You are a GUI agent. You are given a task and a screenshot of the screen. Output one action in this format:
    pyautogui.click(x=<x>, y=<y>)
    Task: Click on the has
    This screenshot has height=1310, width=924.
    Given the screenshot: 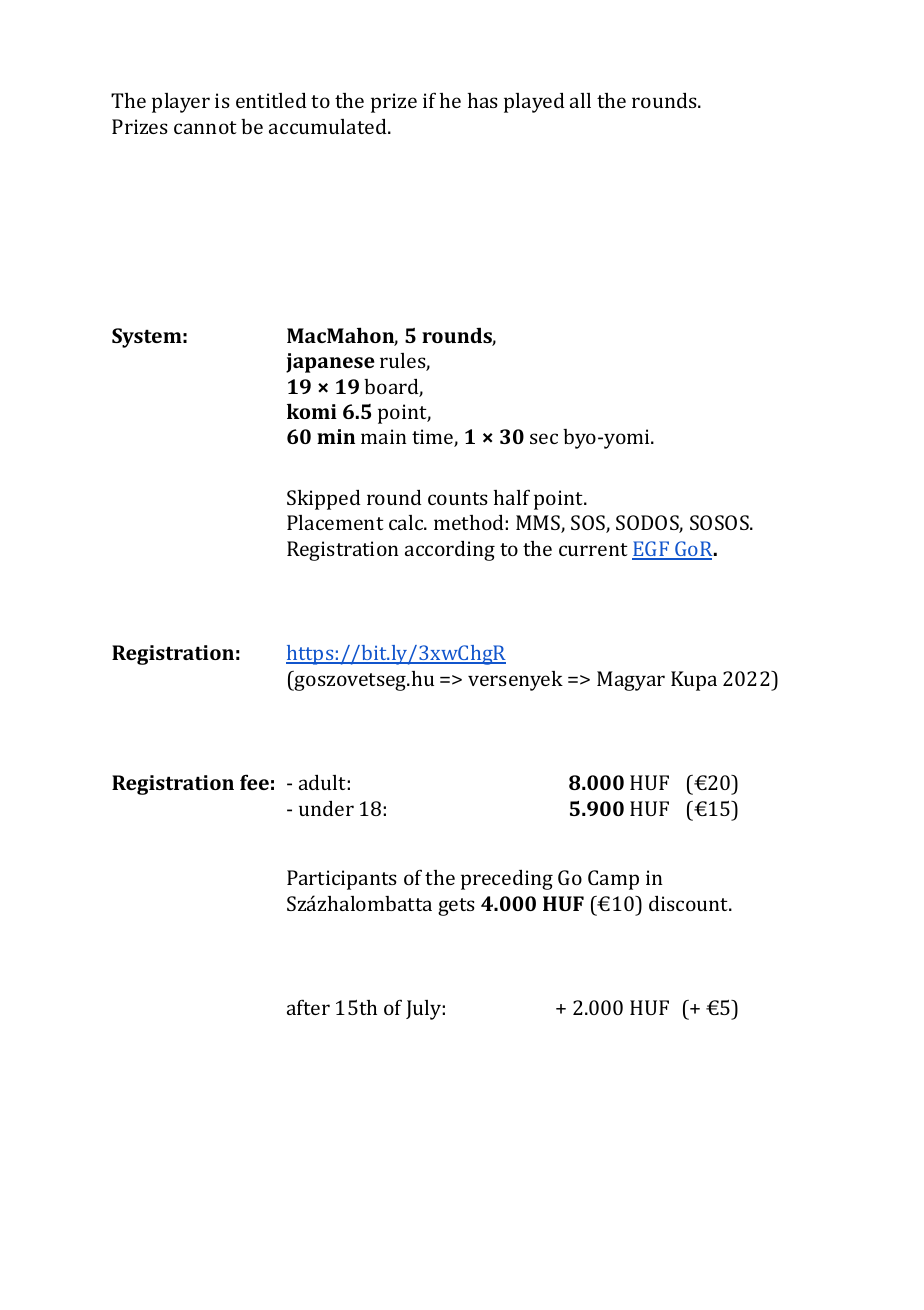 What is the action you would take?
    pyautogui.click(x=483, y=100)
